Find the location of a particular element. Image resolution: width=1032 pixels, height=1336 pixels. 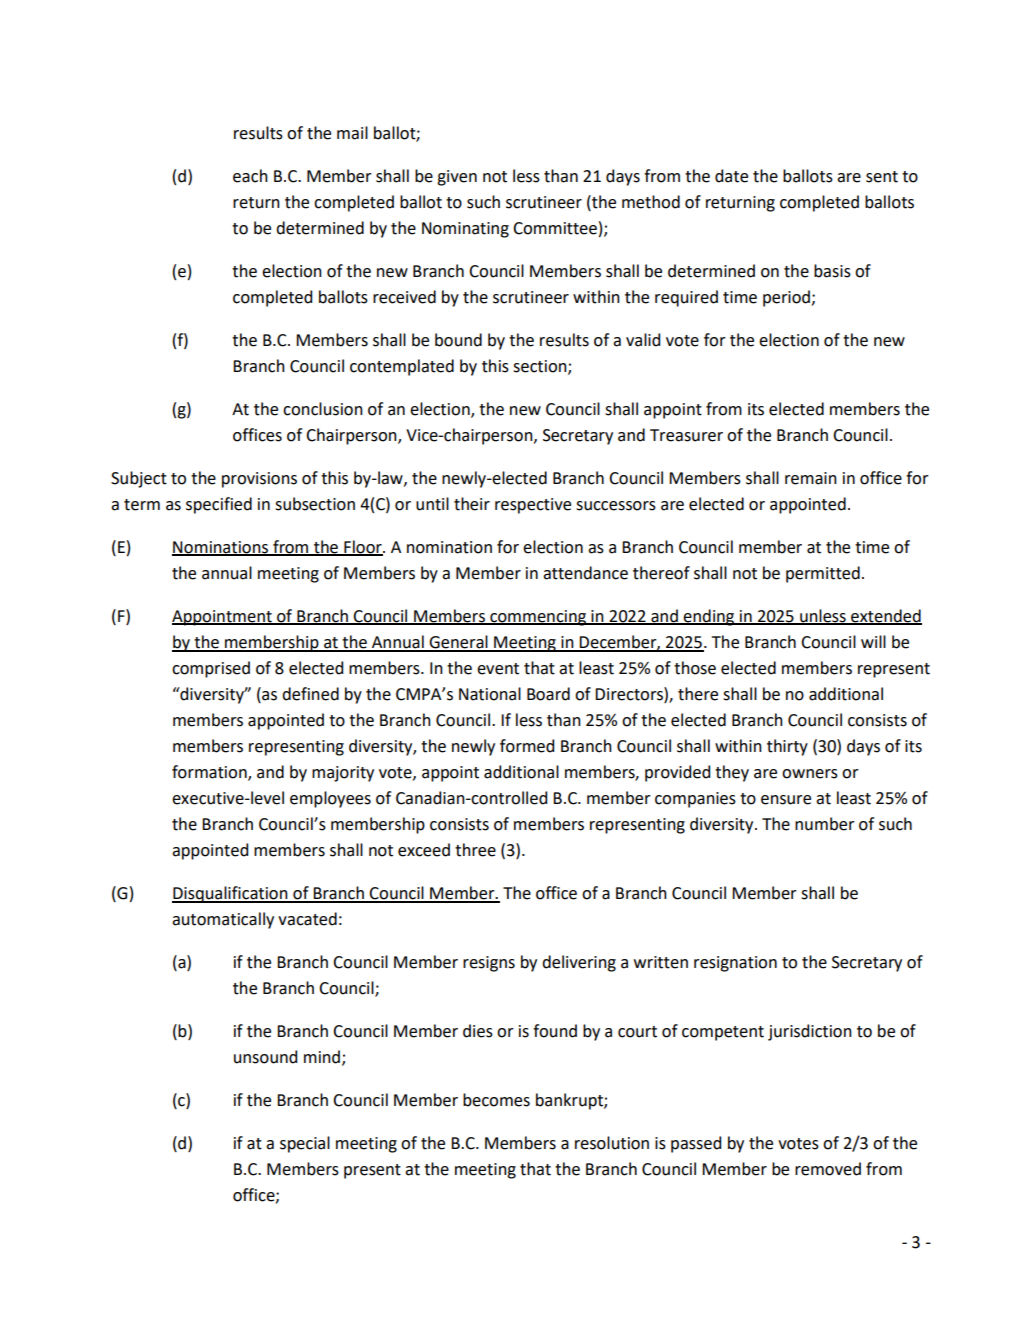

date is located at coordinates (731, 176).
